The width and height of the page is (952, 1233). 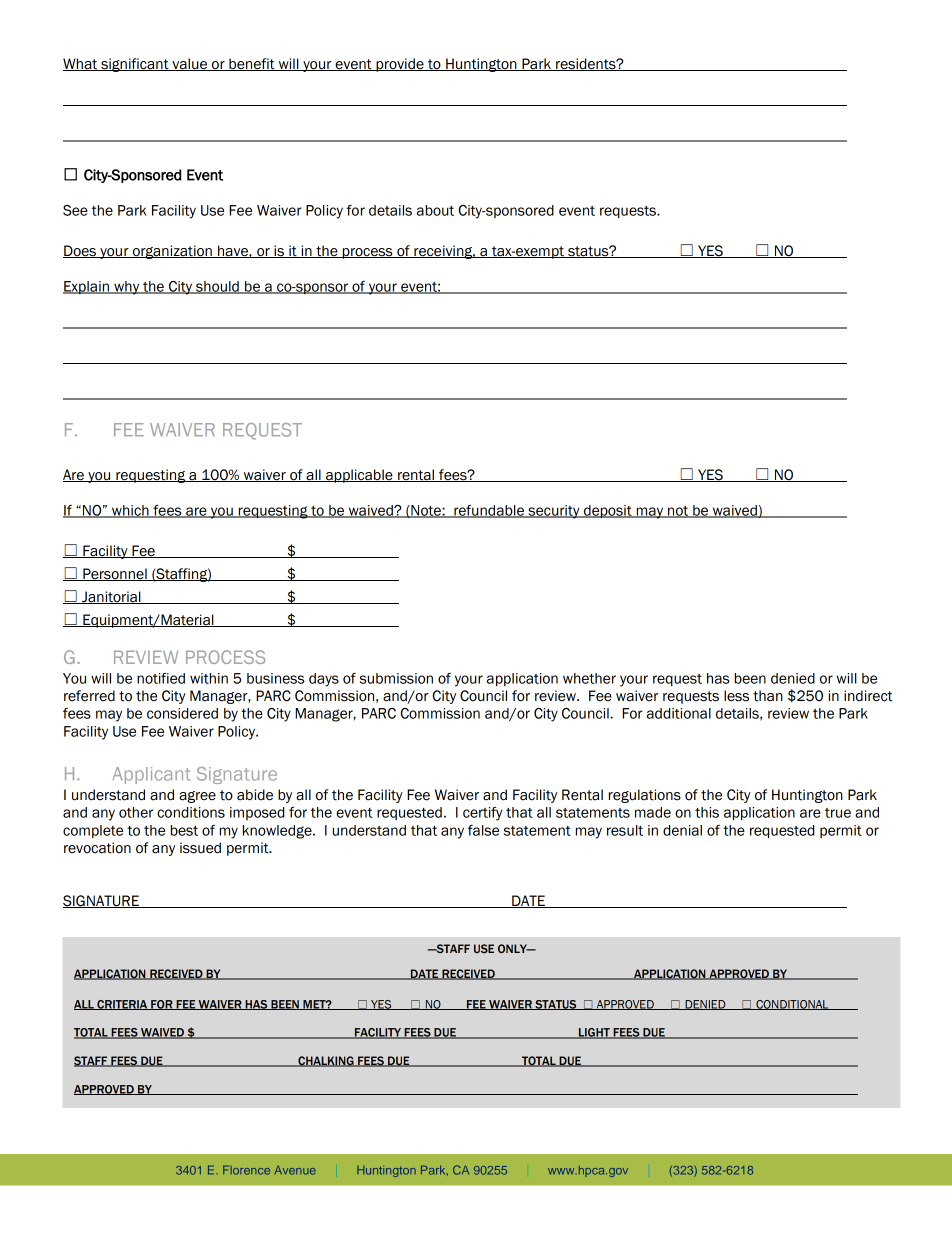 What do you see at coordinates (200, 848) in the page?
I see `issued` at bounding box center [200, 848].
